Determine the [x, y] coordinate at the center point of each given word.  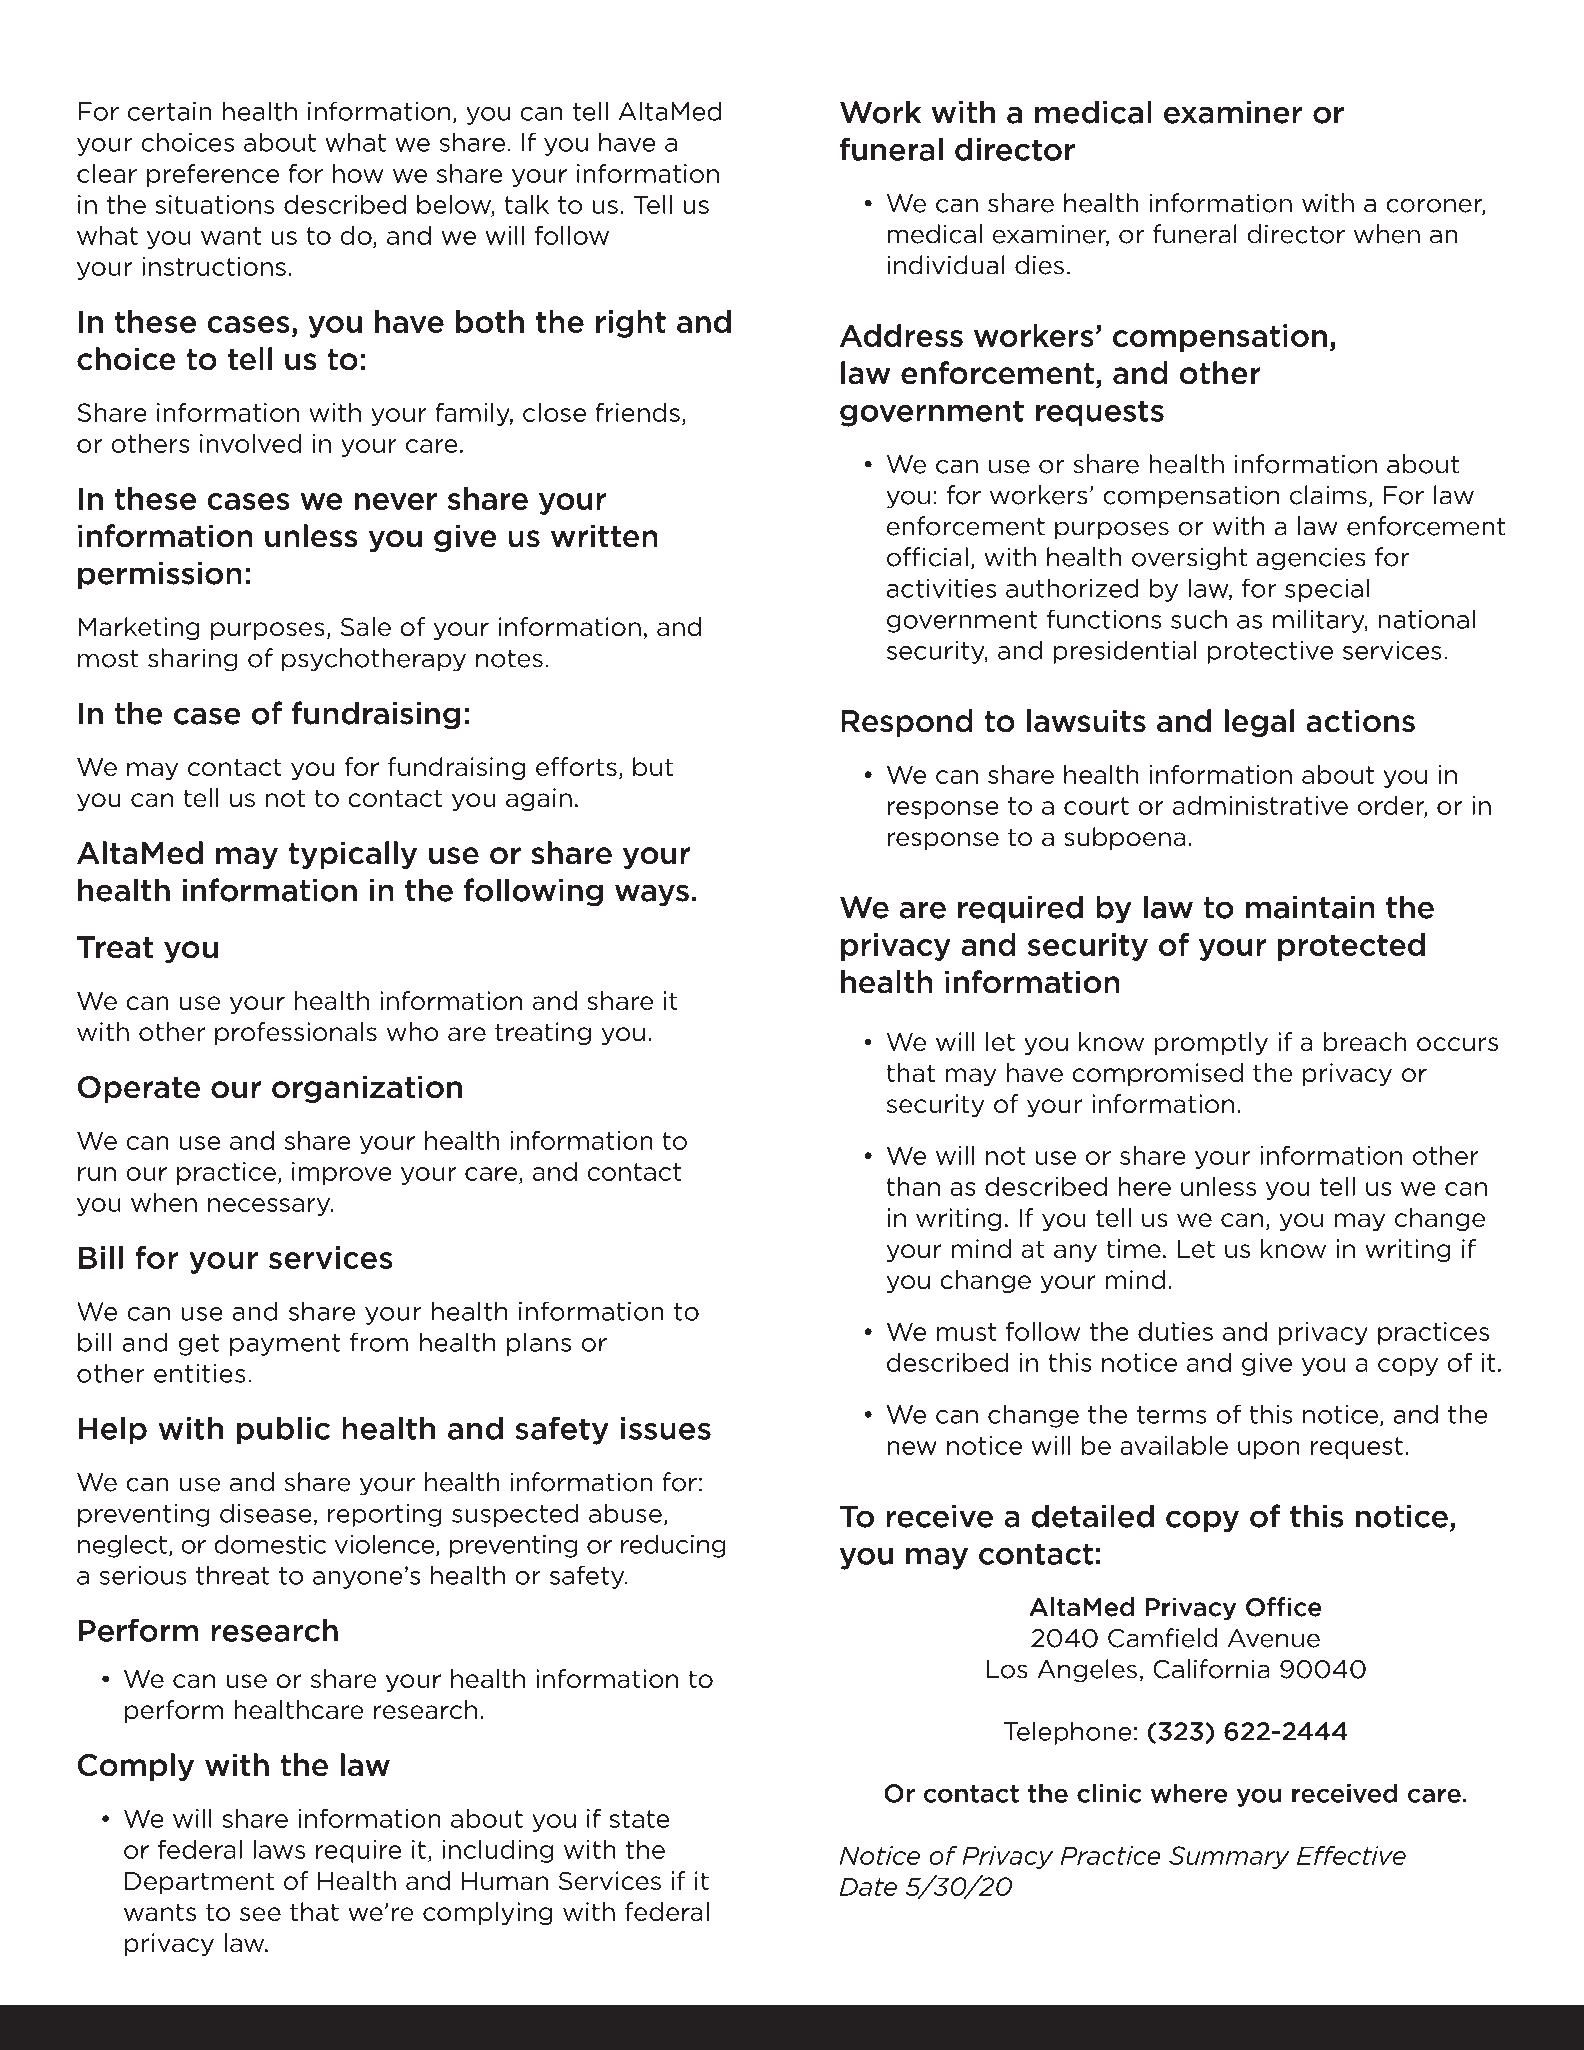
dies [1039, 265]
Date [868, 1886]
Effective [1351, 1855]
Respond [907, 723]
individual [946, 265]
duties [1175, 1331]
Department [199, 1883]
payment [285, 1345]
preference [213, 175]
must [966, 1332]
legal [1259, 723]
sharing [193, 660]
